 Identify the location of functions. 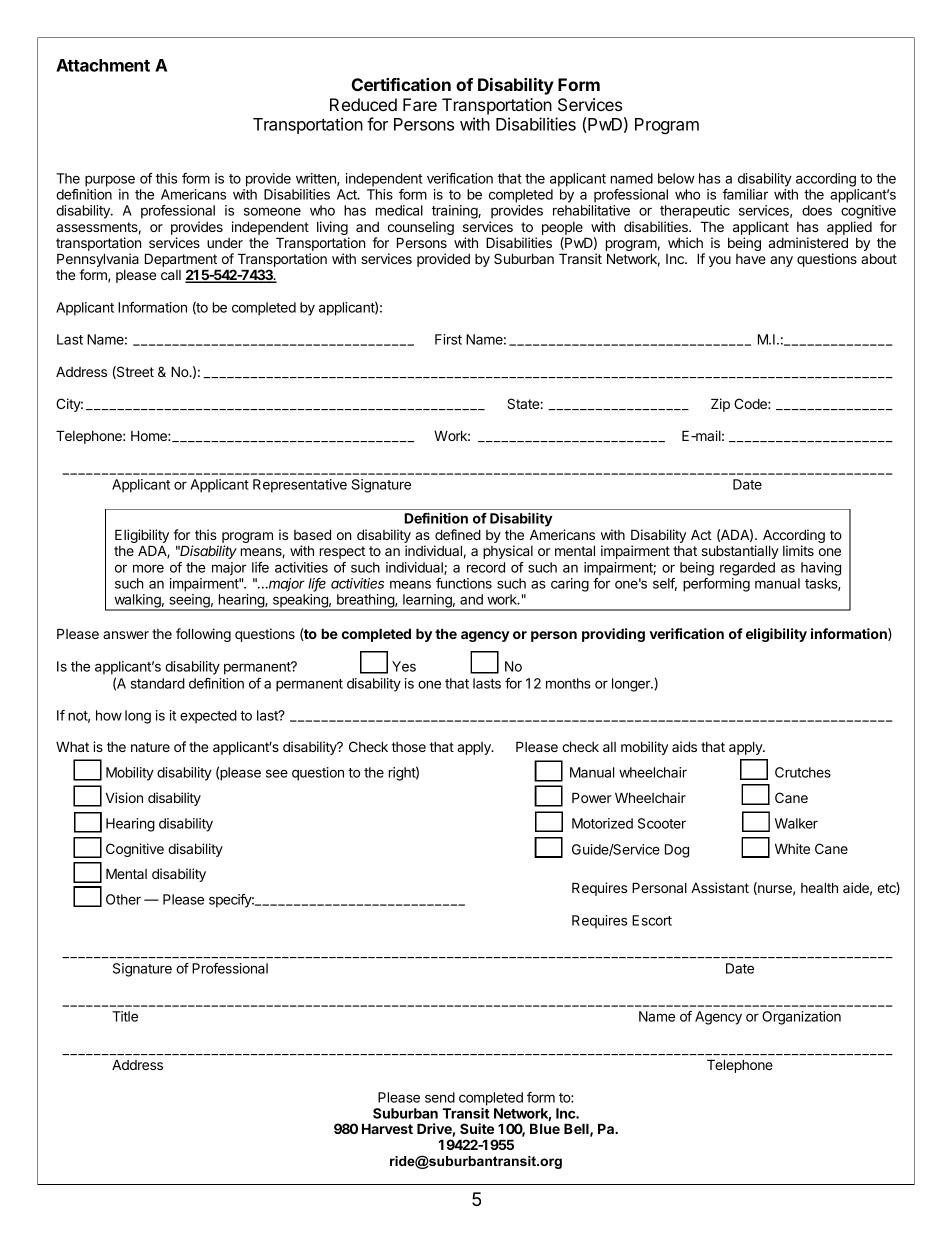
(464, 583).
